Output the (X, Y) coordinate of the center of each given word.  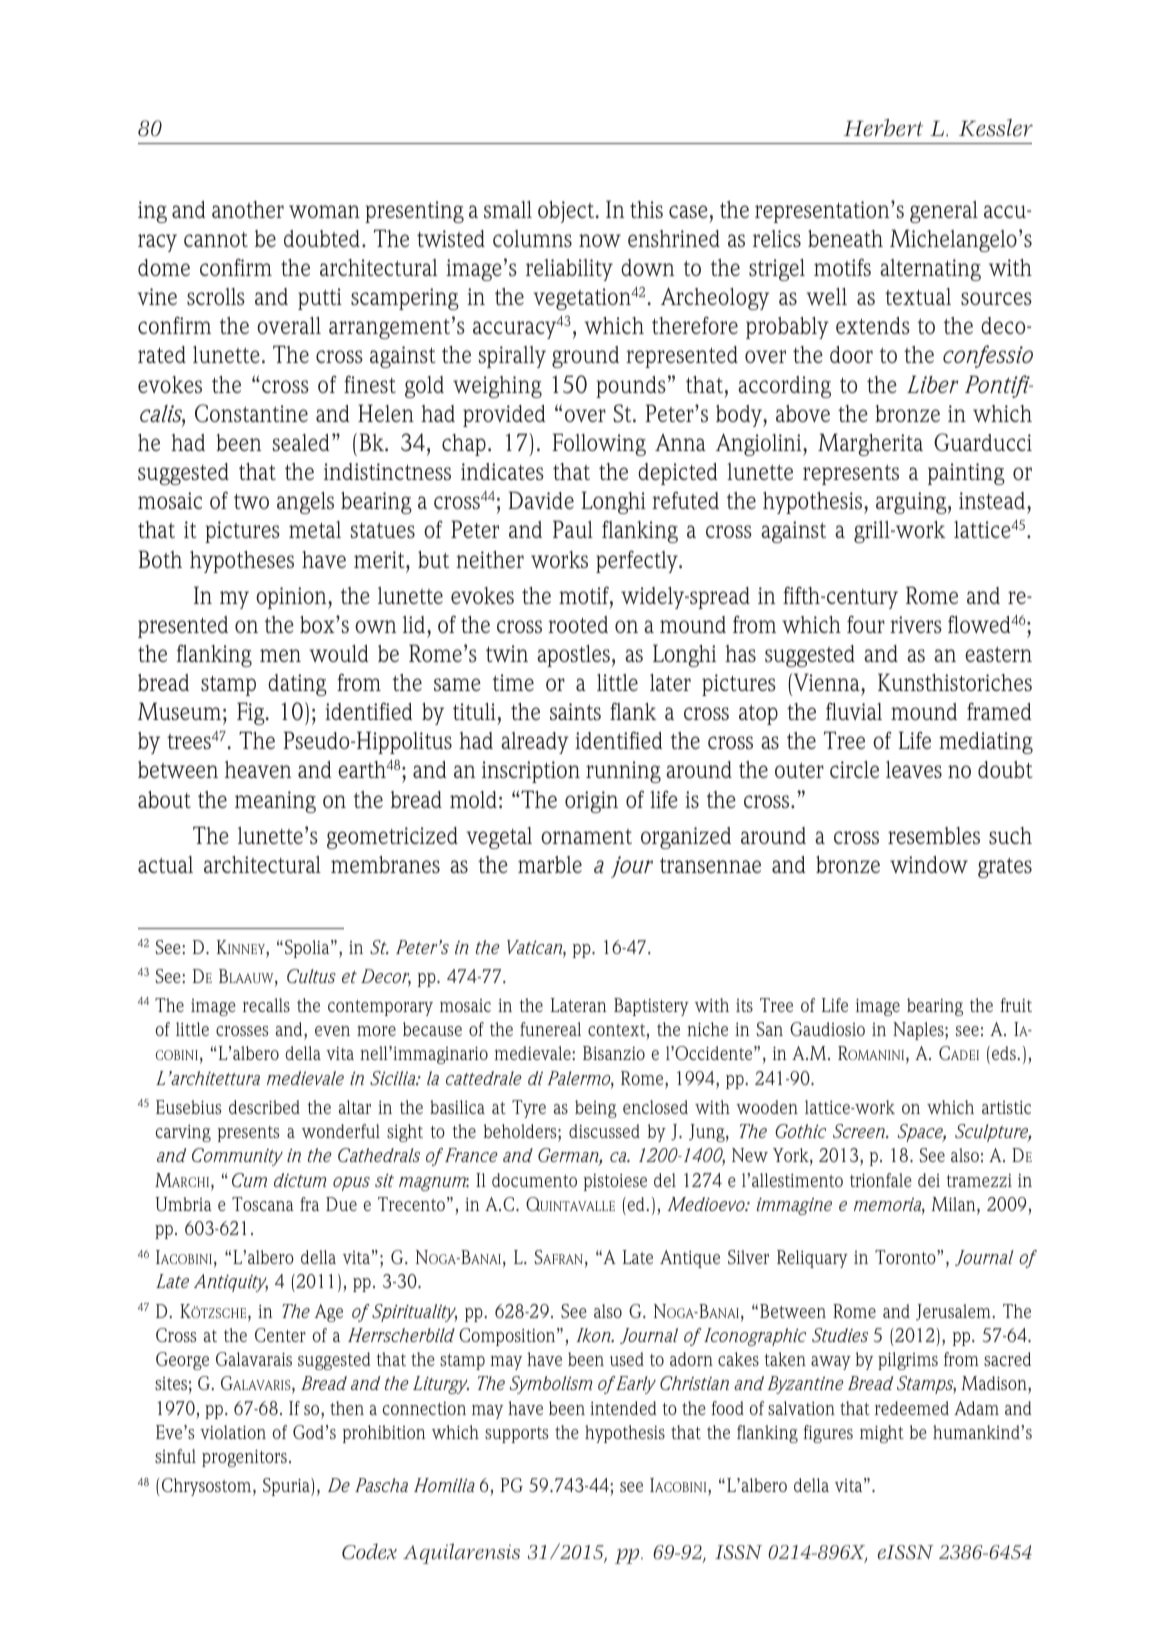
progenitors (244, 1458)
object (567, 212)
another (248, 209)
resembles (934, 835)
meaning (275, 802)
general (944, 212)
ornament (586, 836)
